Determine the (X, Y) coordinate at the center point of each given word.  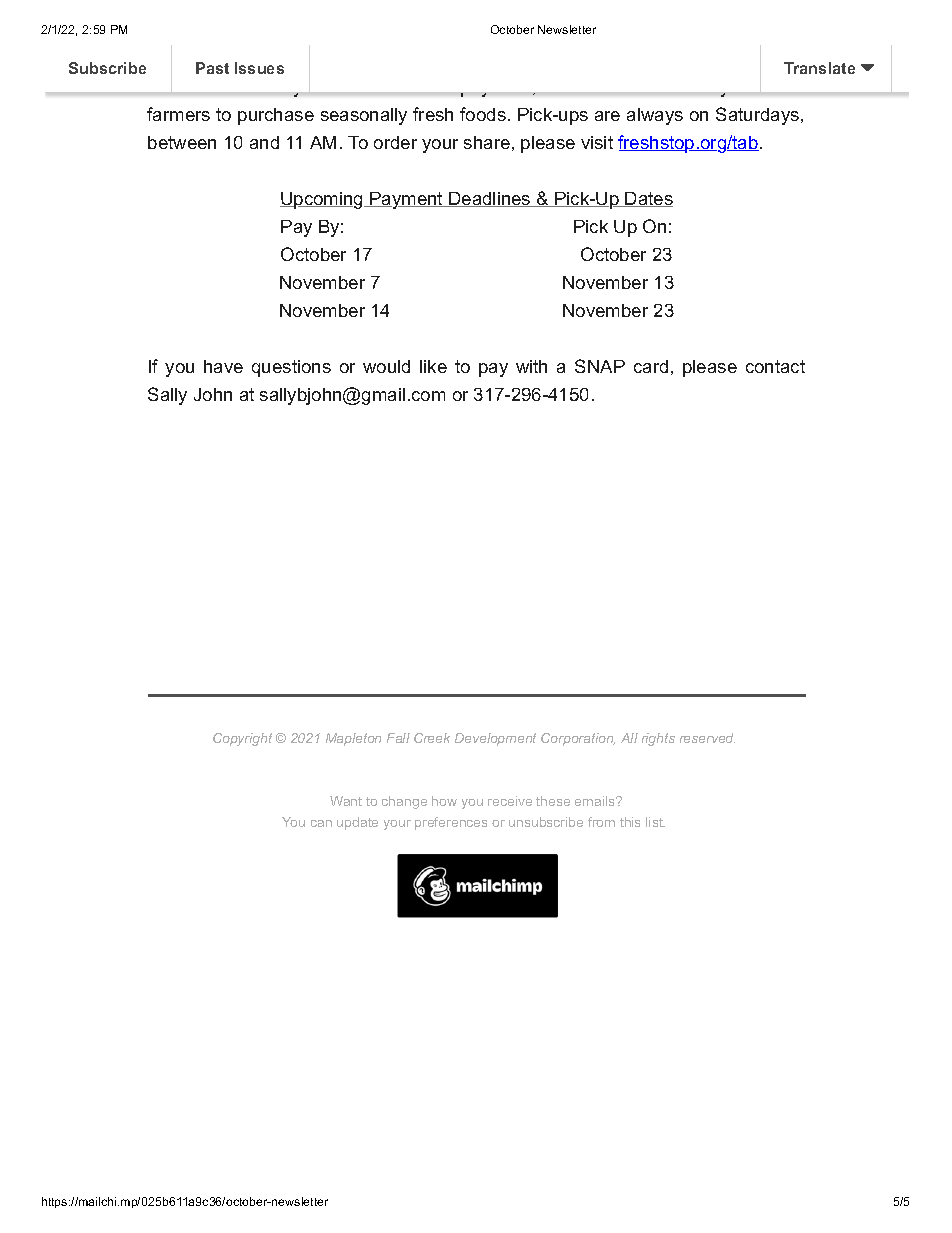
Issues (259, 68)
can (321, 823)
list (655, 822)
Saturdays (757, 116)
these (553, 801)
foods (483, 114)
